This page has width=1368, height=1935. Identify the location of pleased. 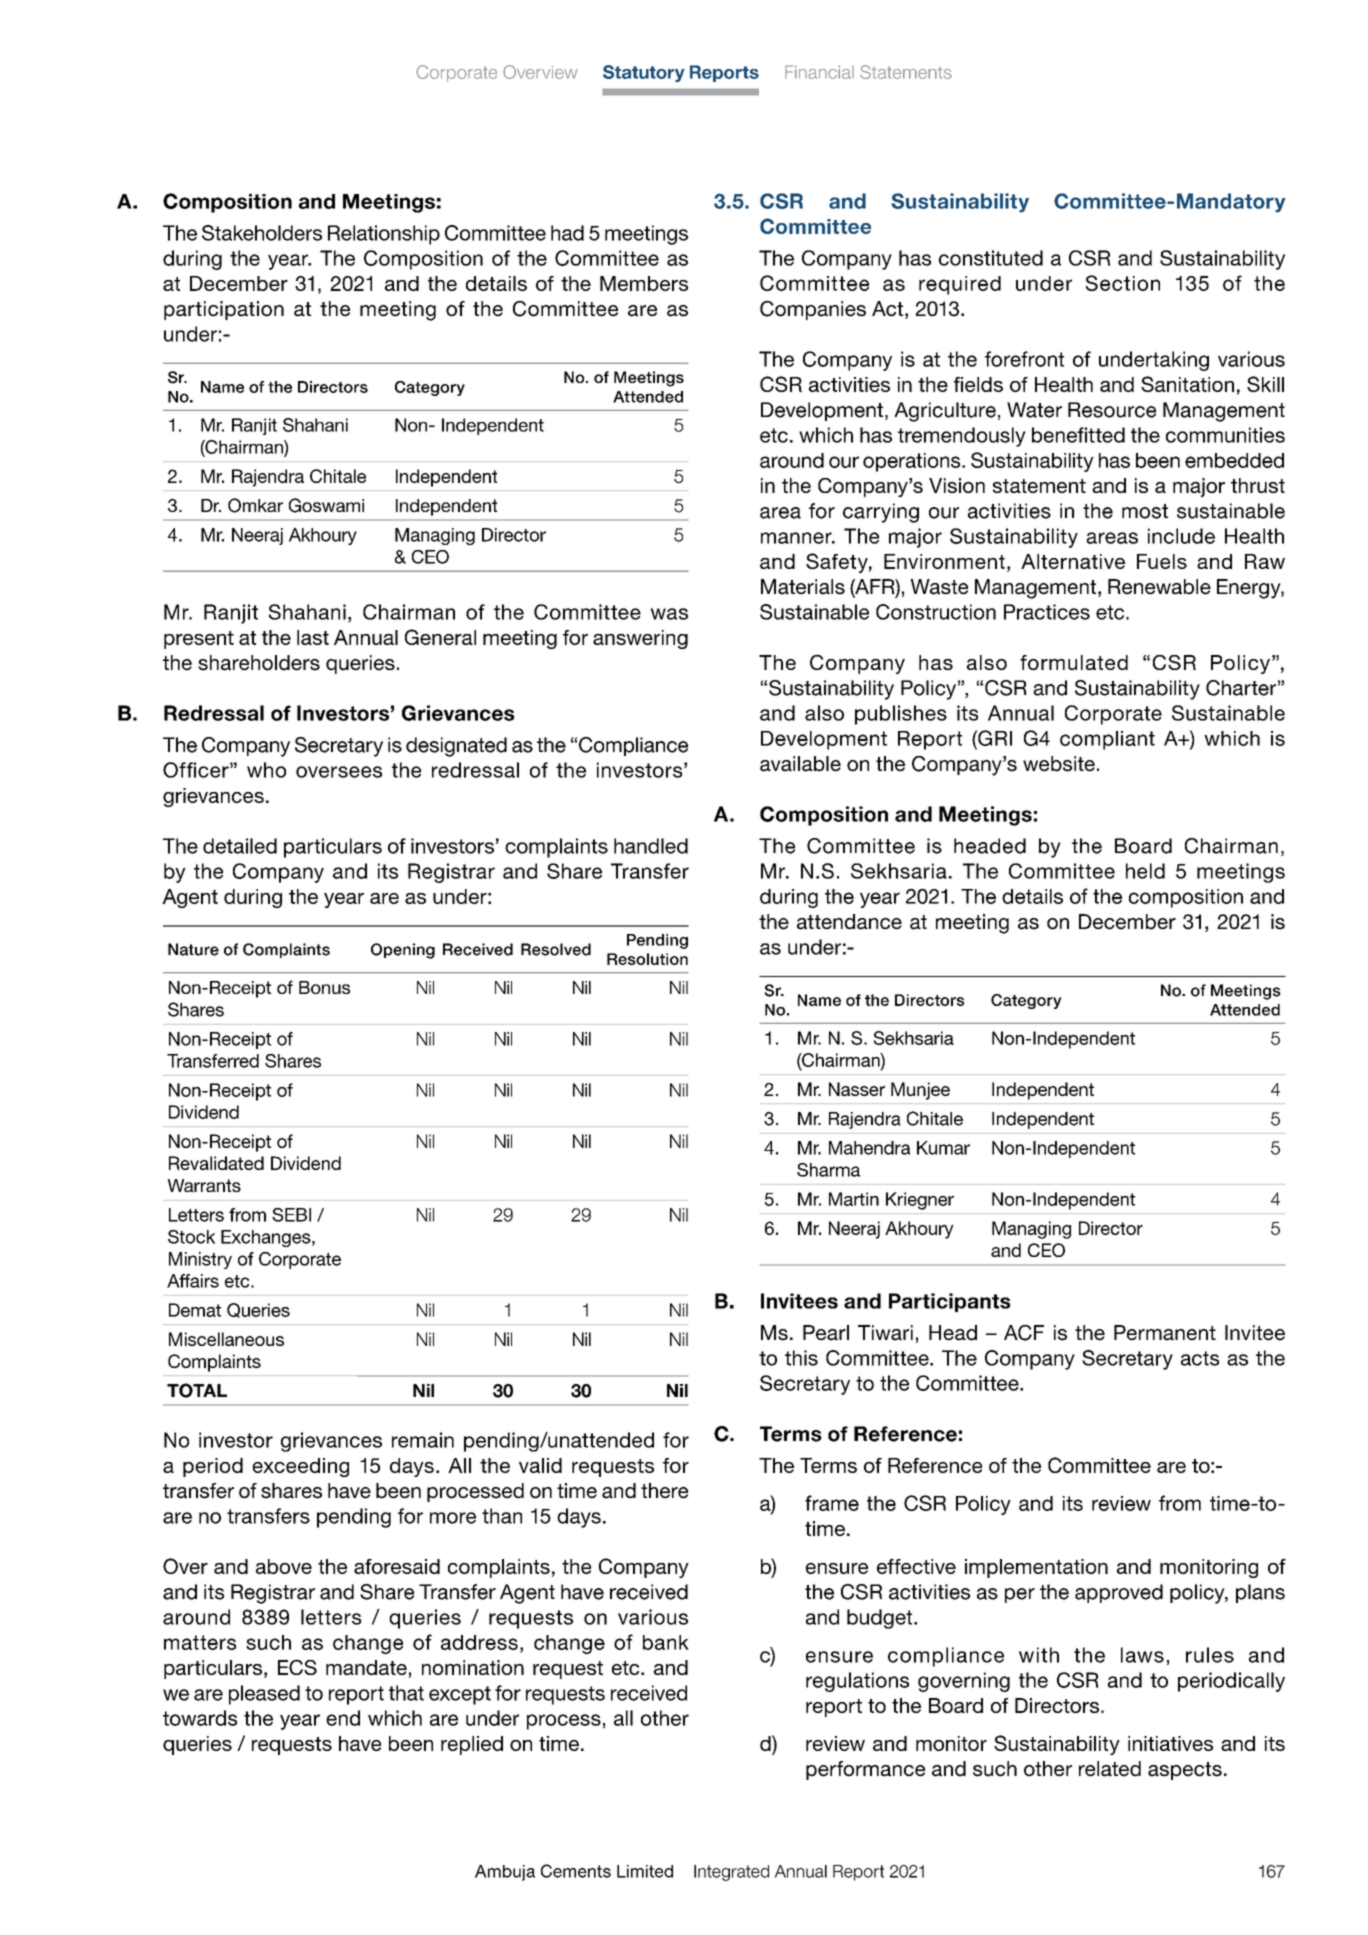
(264, 1695).
